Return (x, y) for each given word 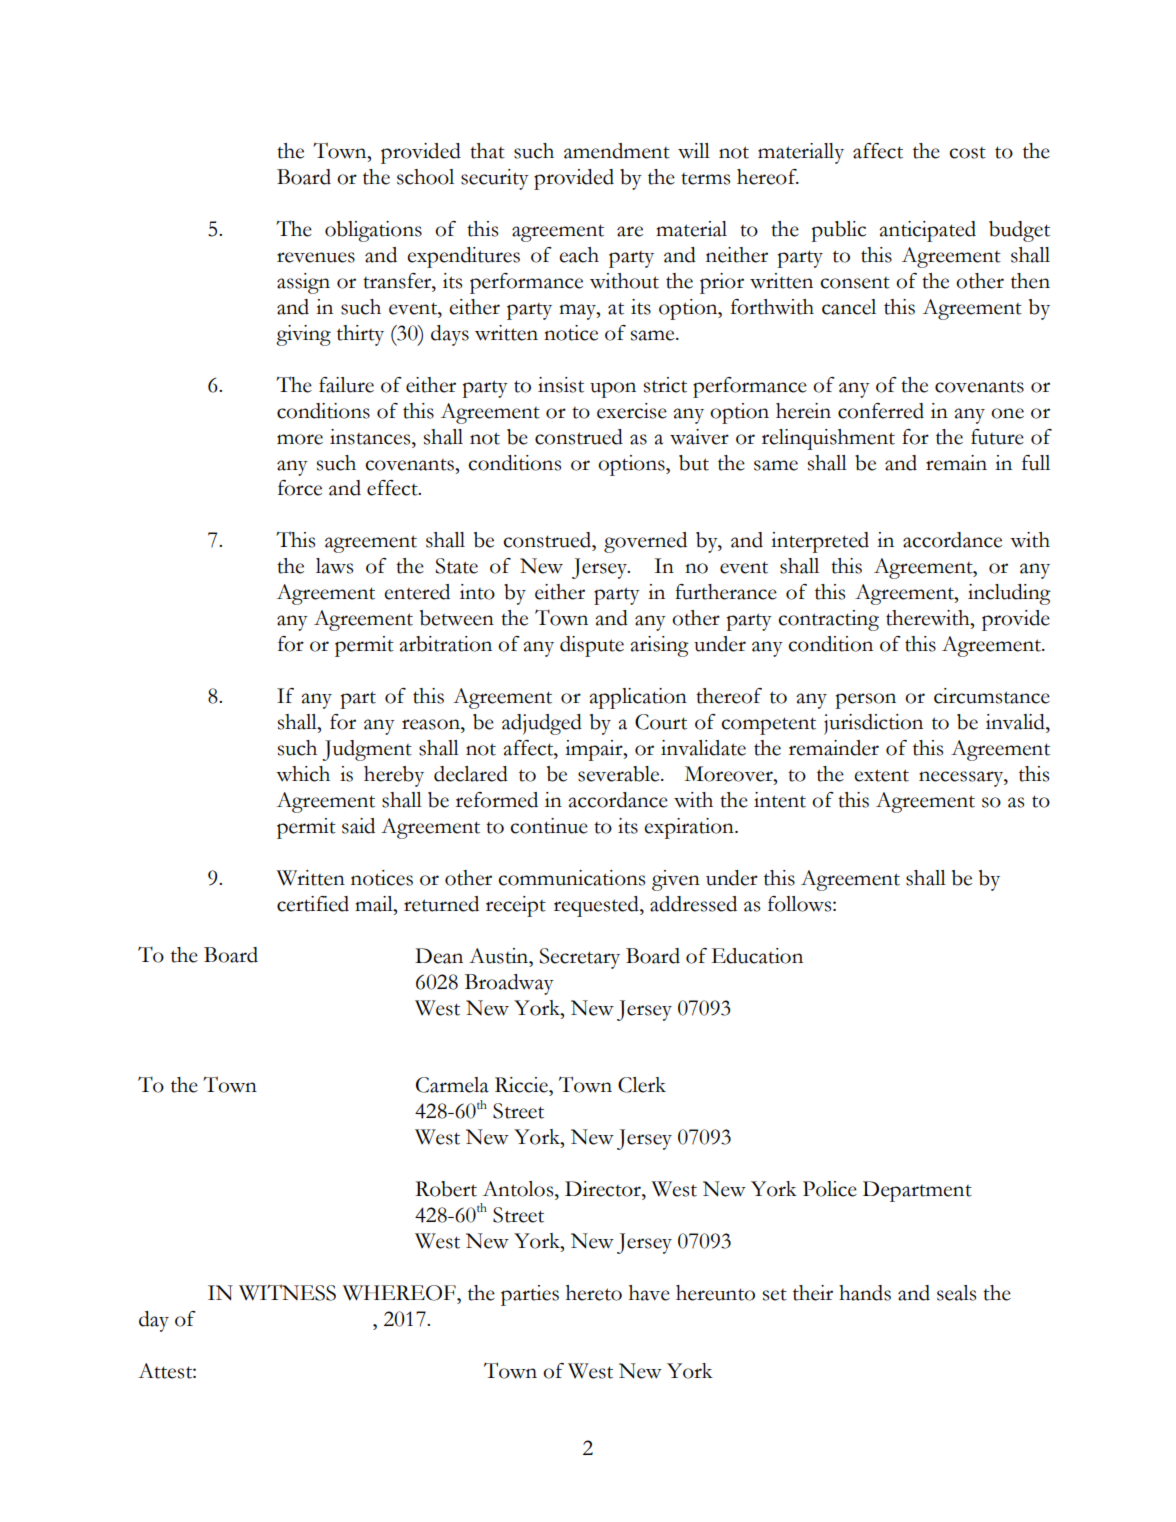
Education (757, 956)
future (997, 437)
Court (661, 722)
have (649, 1293)
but (694, 463)
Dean (439, 956)
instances (371, 437)
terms (705, 179)
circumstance (992, 696)
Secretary (580, 958)
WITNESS (287, 1292)
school (425, 177)
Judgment (367, 750)
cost (967, 153)
